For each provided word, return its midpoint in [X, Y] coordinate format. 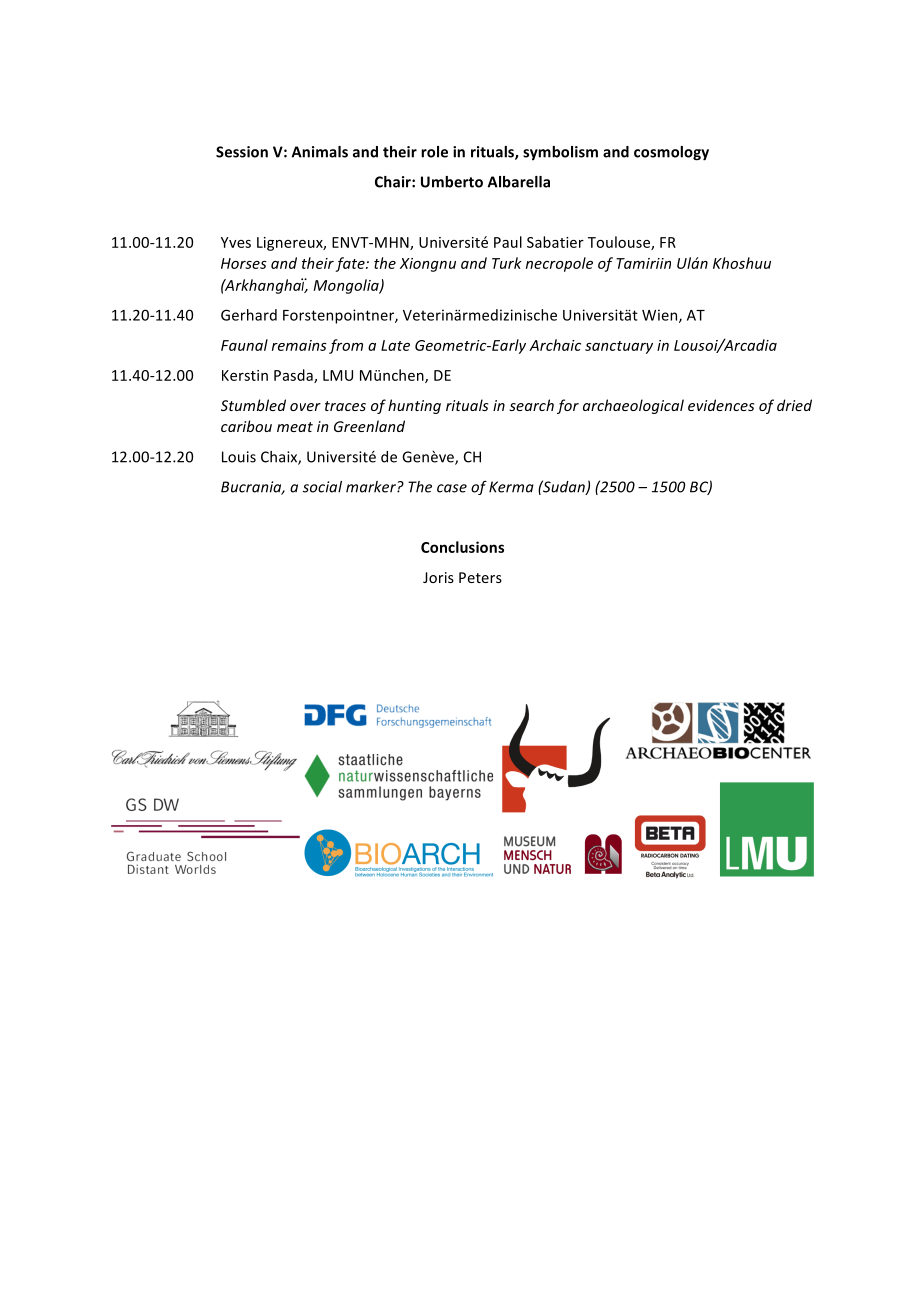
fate [351, 264]
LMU [338, 375]
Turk [507, 263]
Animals [320, 152]
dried [794, 405]
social [322, 487]
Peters [480, 577]
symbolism [560, 153]
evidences [721, 405]
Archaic [555, 345]
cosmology [671, 153]
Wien [661, 316]
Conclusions [462, 547]
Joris [438, 577]
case [452, 488]
